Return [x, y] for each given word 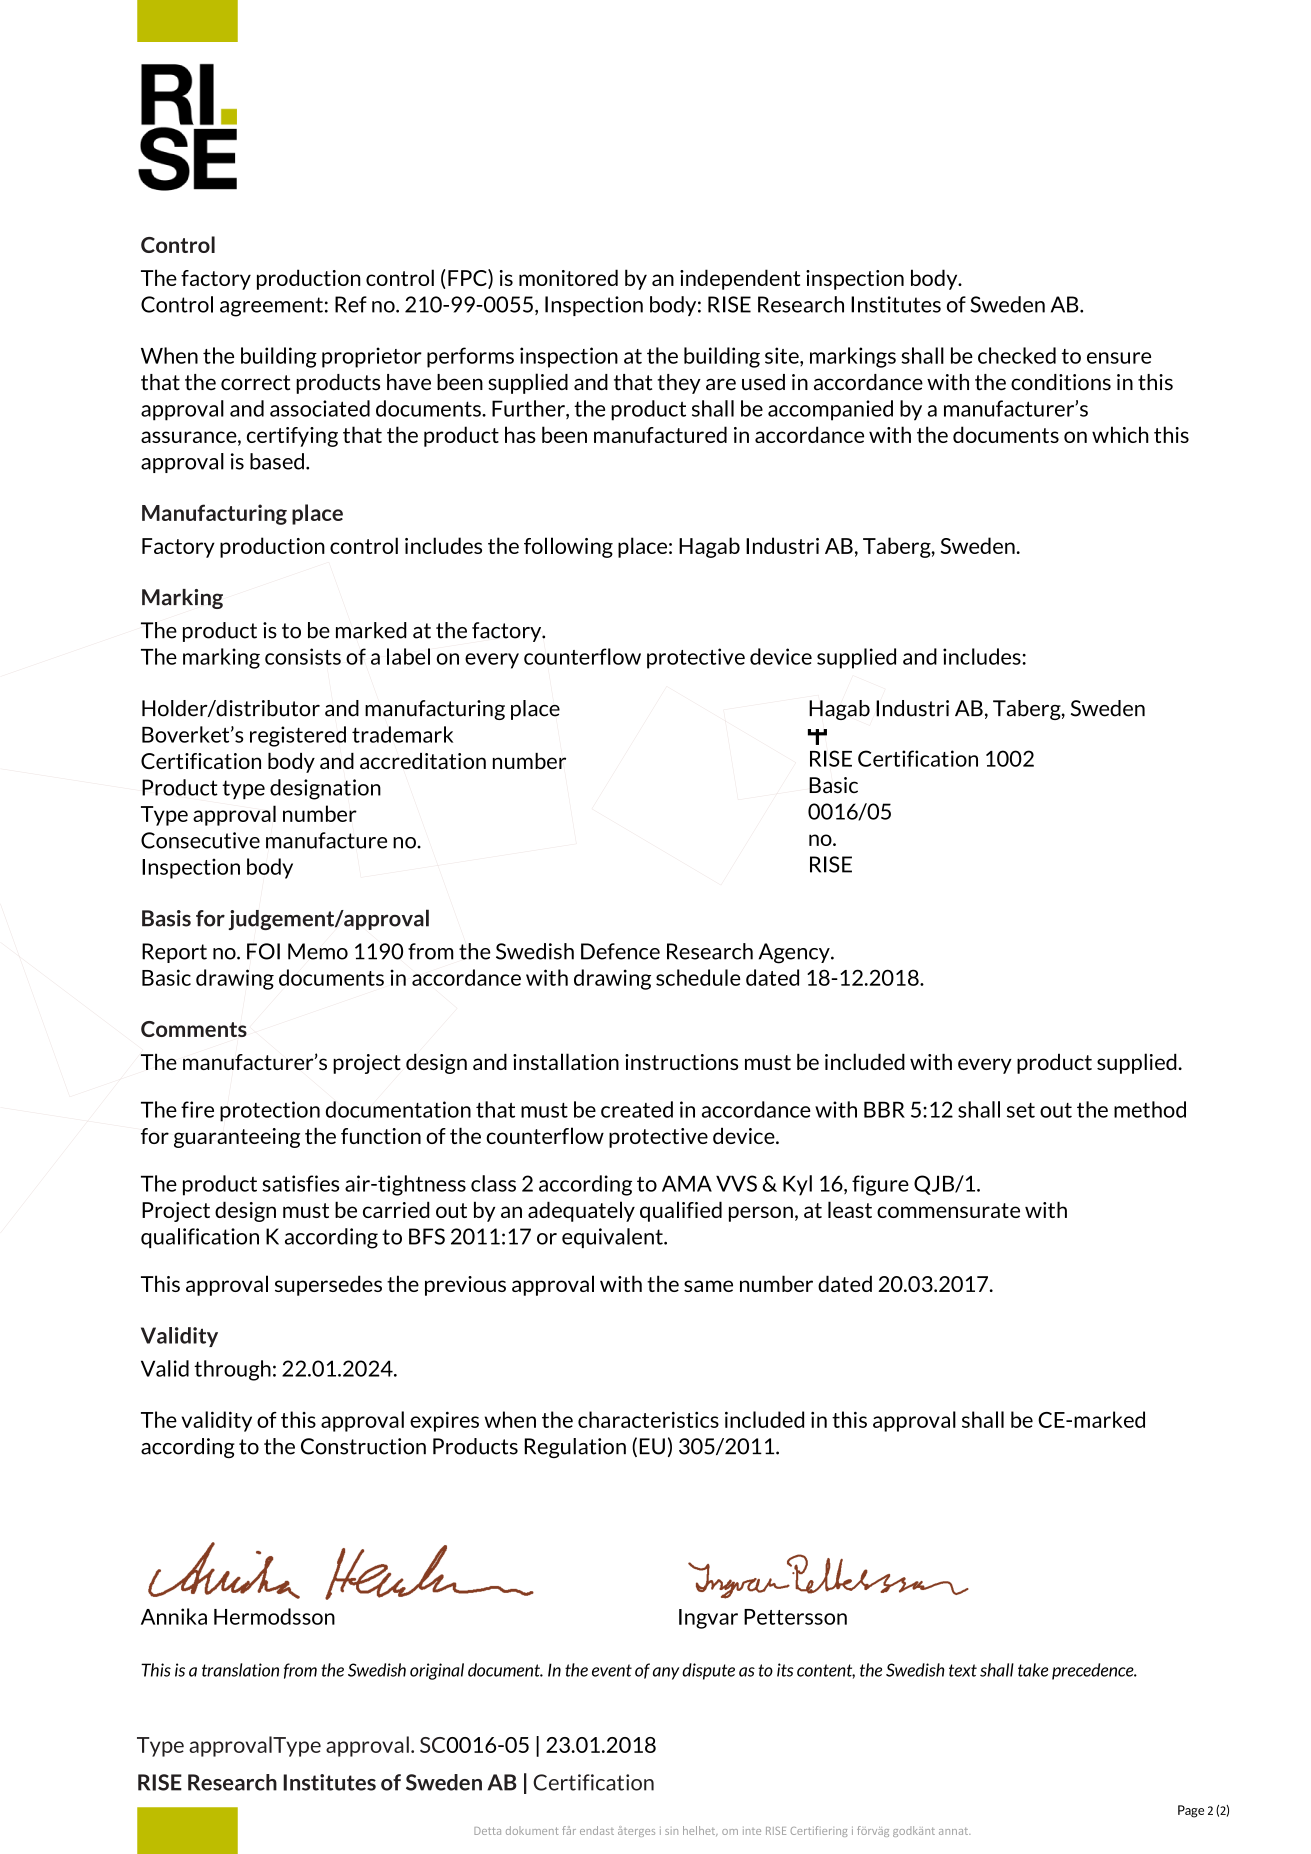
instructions [681, 1062]
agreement [271, 307]
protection [270, 1111]
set [1021, 1110]
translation [240, 1670]
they [679, 384]
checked [1017, 355]
